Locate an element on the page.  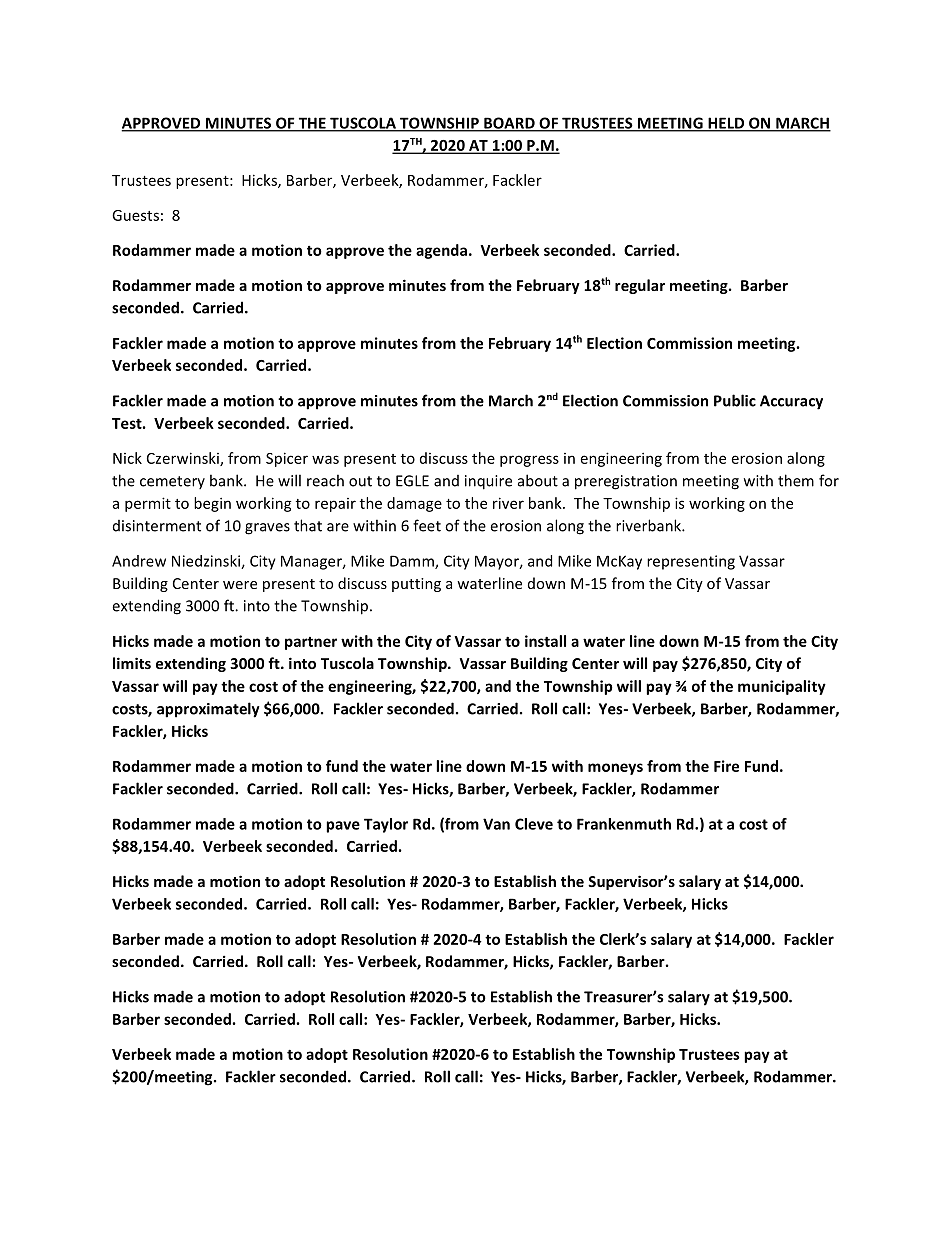
inquire is located at coordinates (488, 482).
